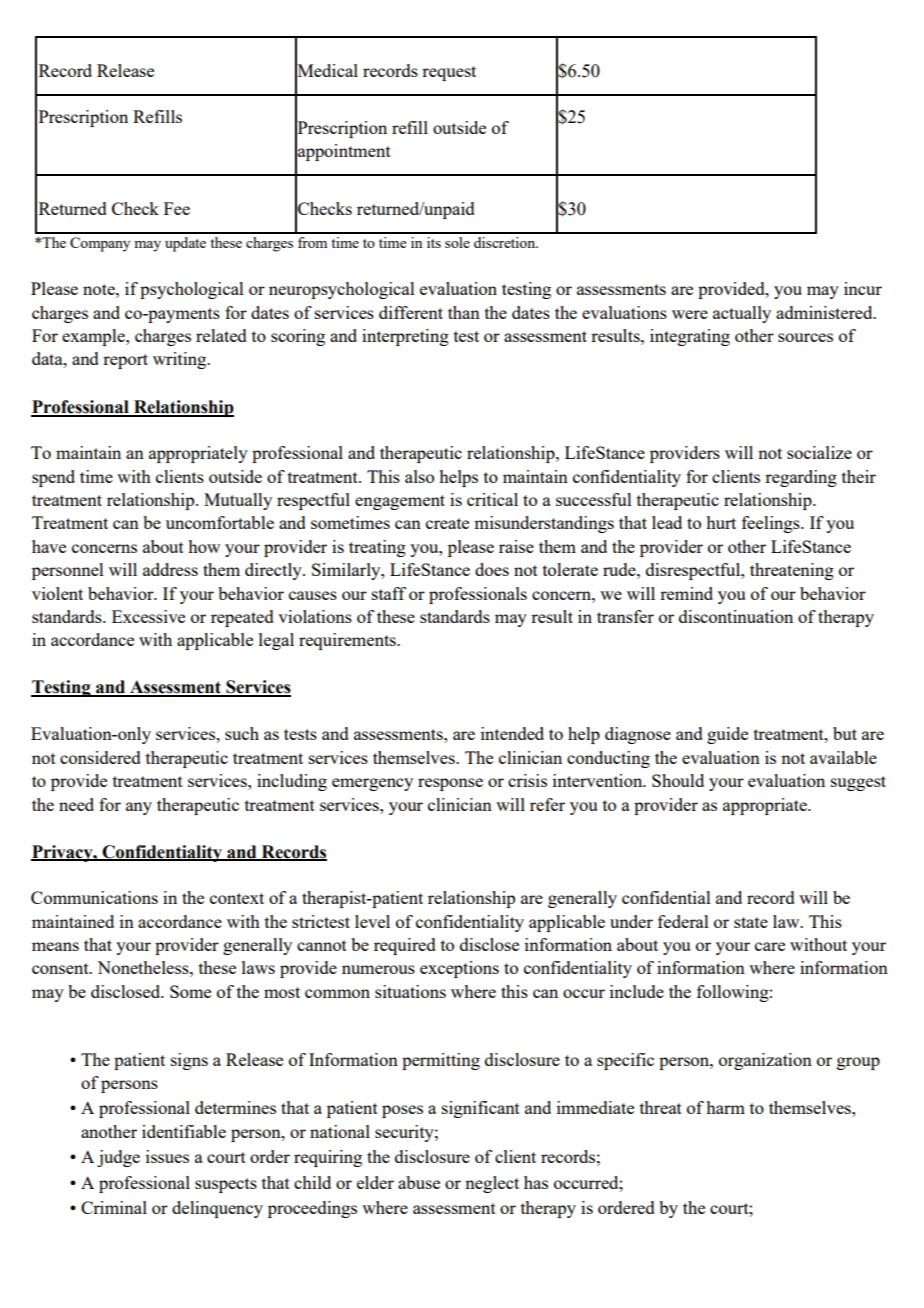 The image size is (924, 1308). Describe the element at coordinates (449, 73) in the screenshot. I see `request` at that location.
